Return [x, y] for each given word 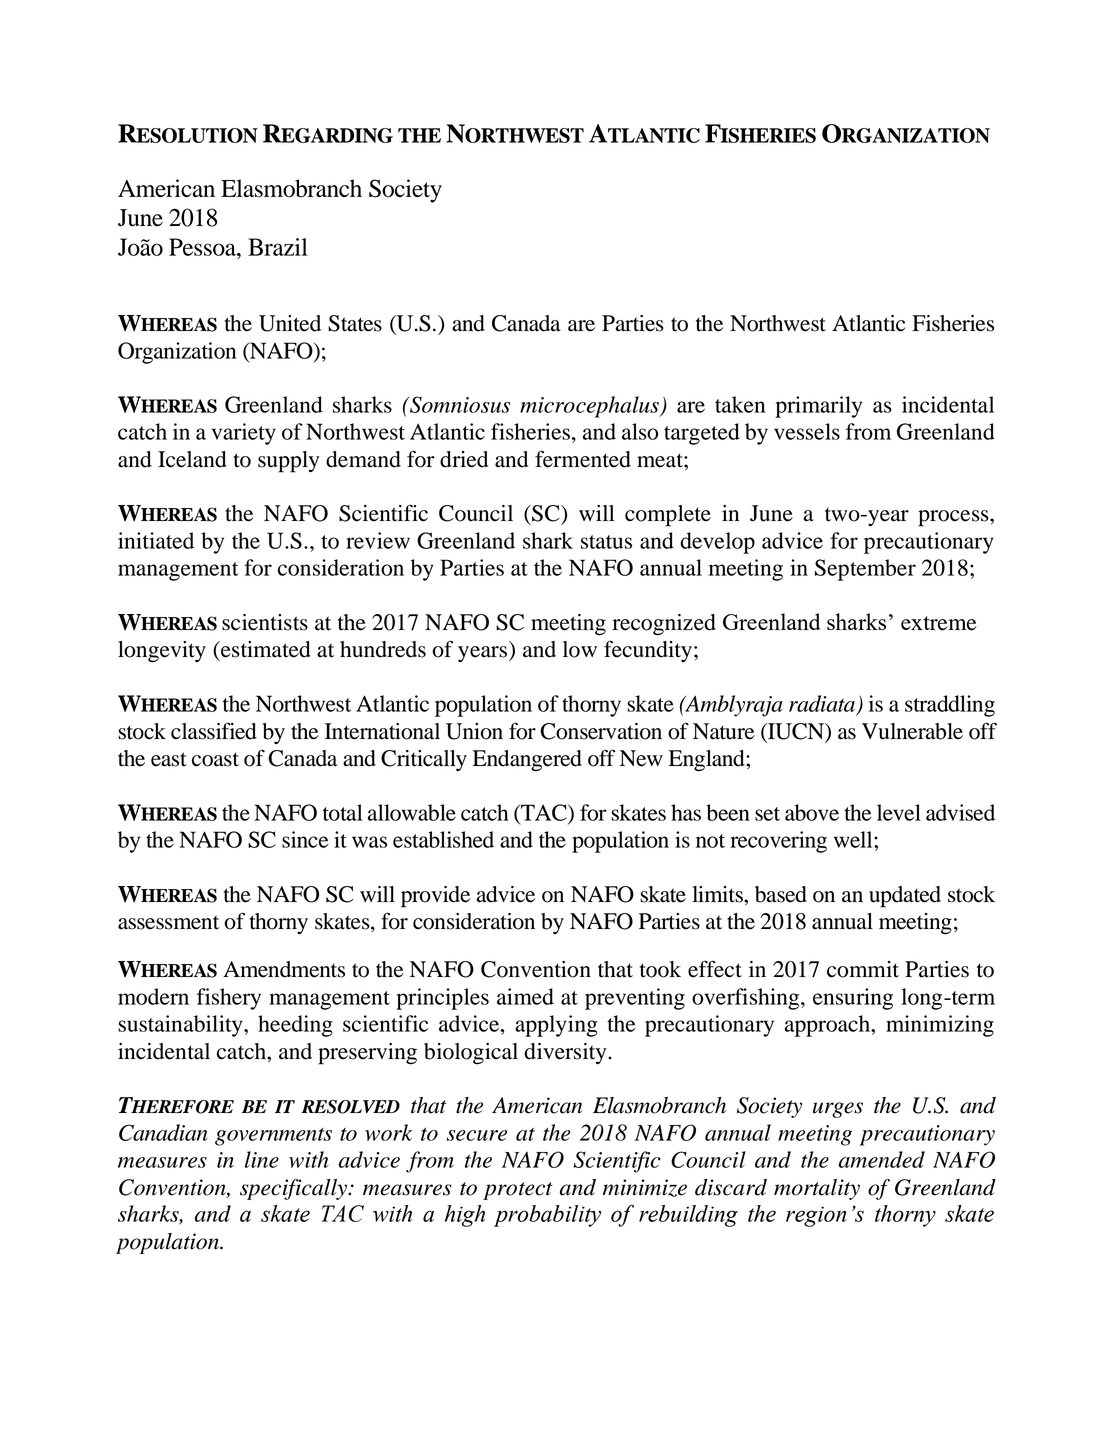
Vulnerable [912, 731]
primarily [818, 407]
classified [214, 731]
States [355, 323]
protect [518, 1191]
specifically [294, 1189]
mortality [817, 1189]
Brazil [278, 247]
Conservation [601, 731]
